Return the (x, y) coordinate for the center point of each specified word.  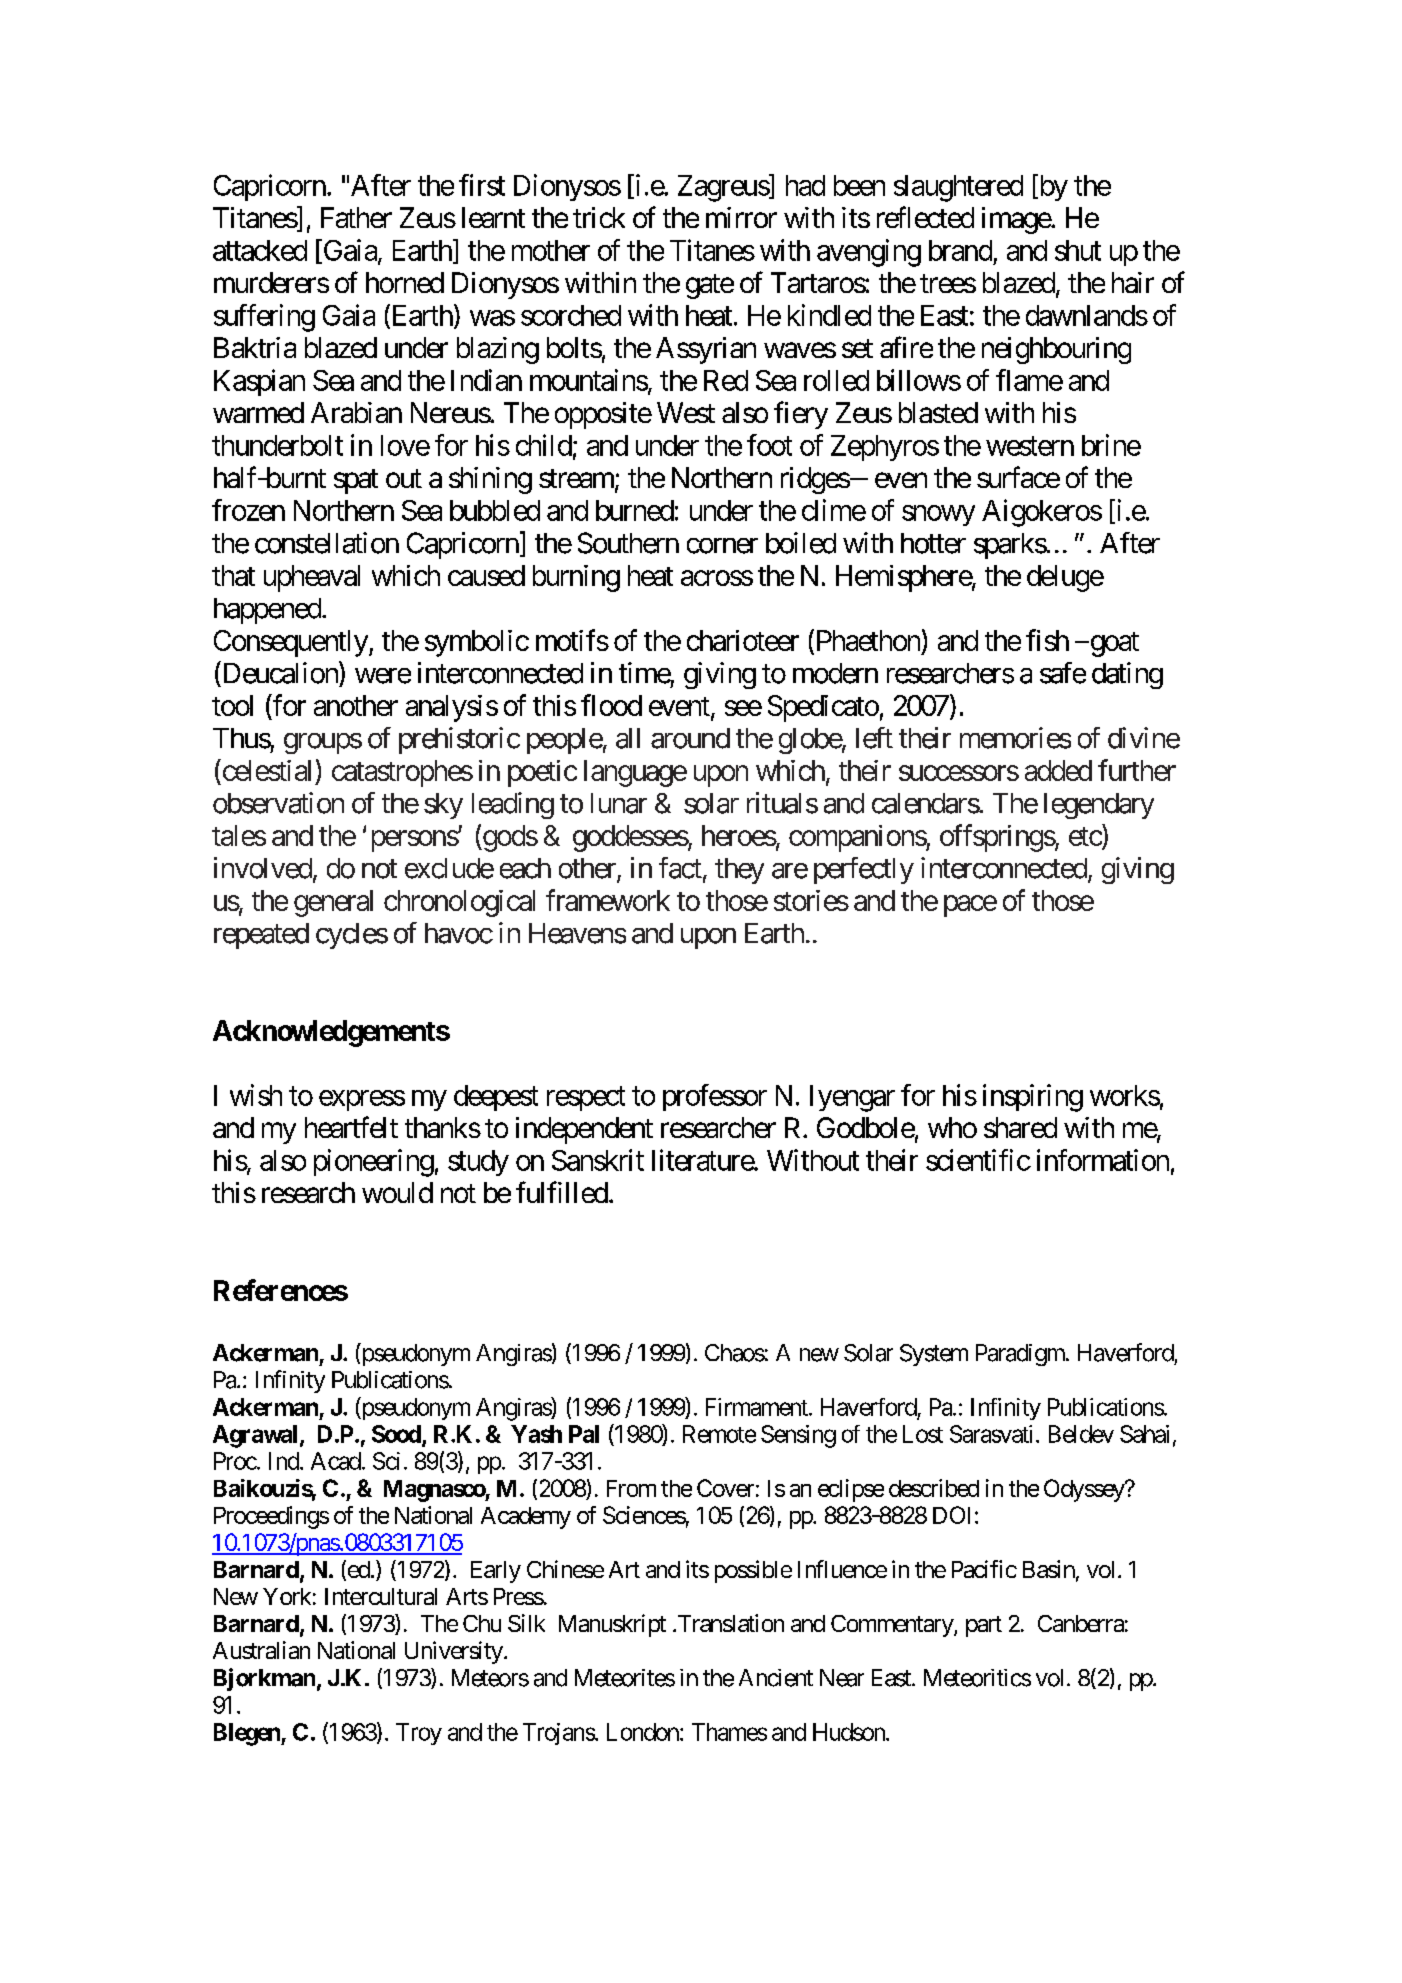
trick (599, 217)
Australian (261, 1650)
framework (608, 900)
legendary (1099, 806)
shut (1078, 250)
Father (356, 217)
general (333, 903)
